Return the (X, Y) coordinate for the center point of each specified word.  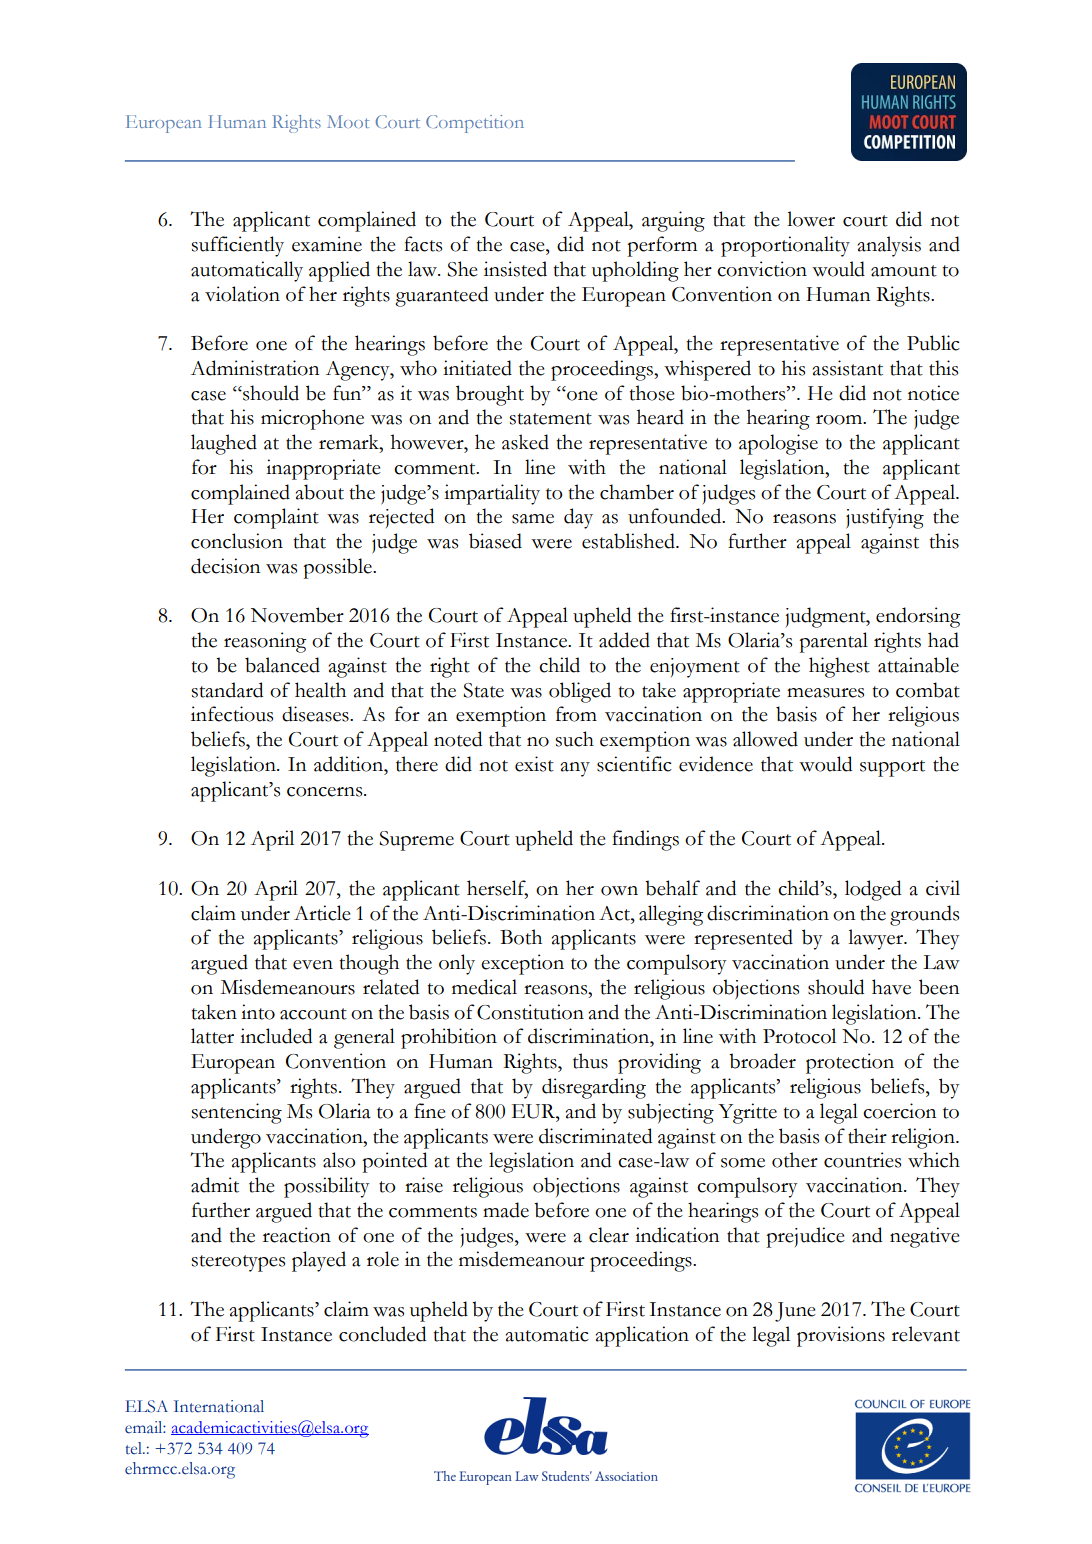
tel (135, 1448)
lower (811, 219)
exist (534, 764)
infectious (232, 714)
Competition (475, 124)
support (892, 768)
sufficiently (237, 246)
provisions (841, 1336)
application (642, 1336)
